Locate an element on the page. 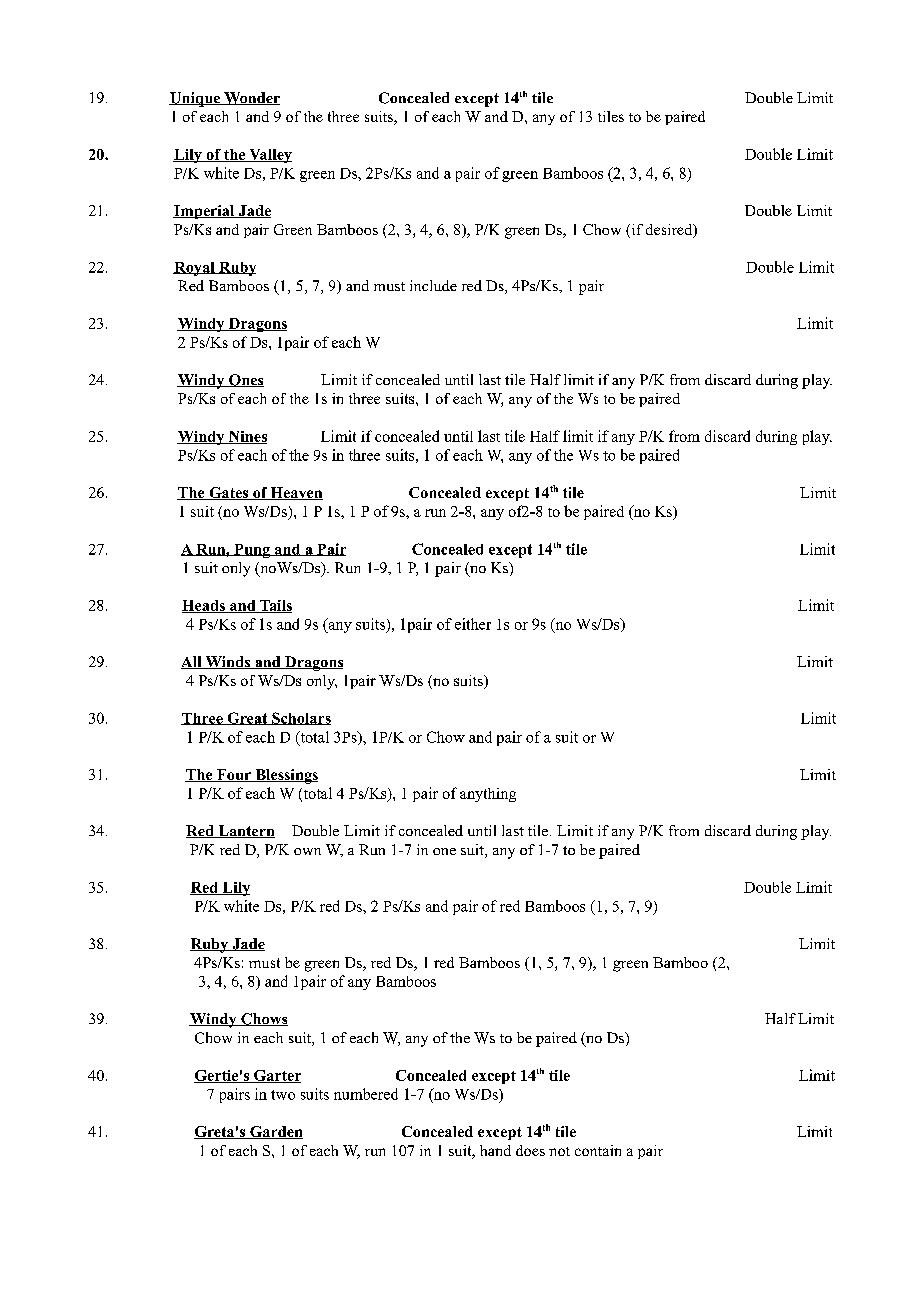  Scholars is located at coordinates (300, 718).
